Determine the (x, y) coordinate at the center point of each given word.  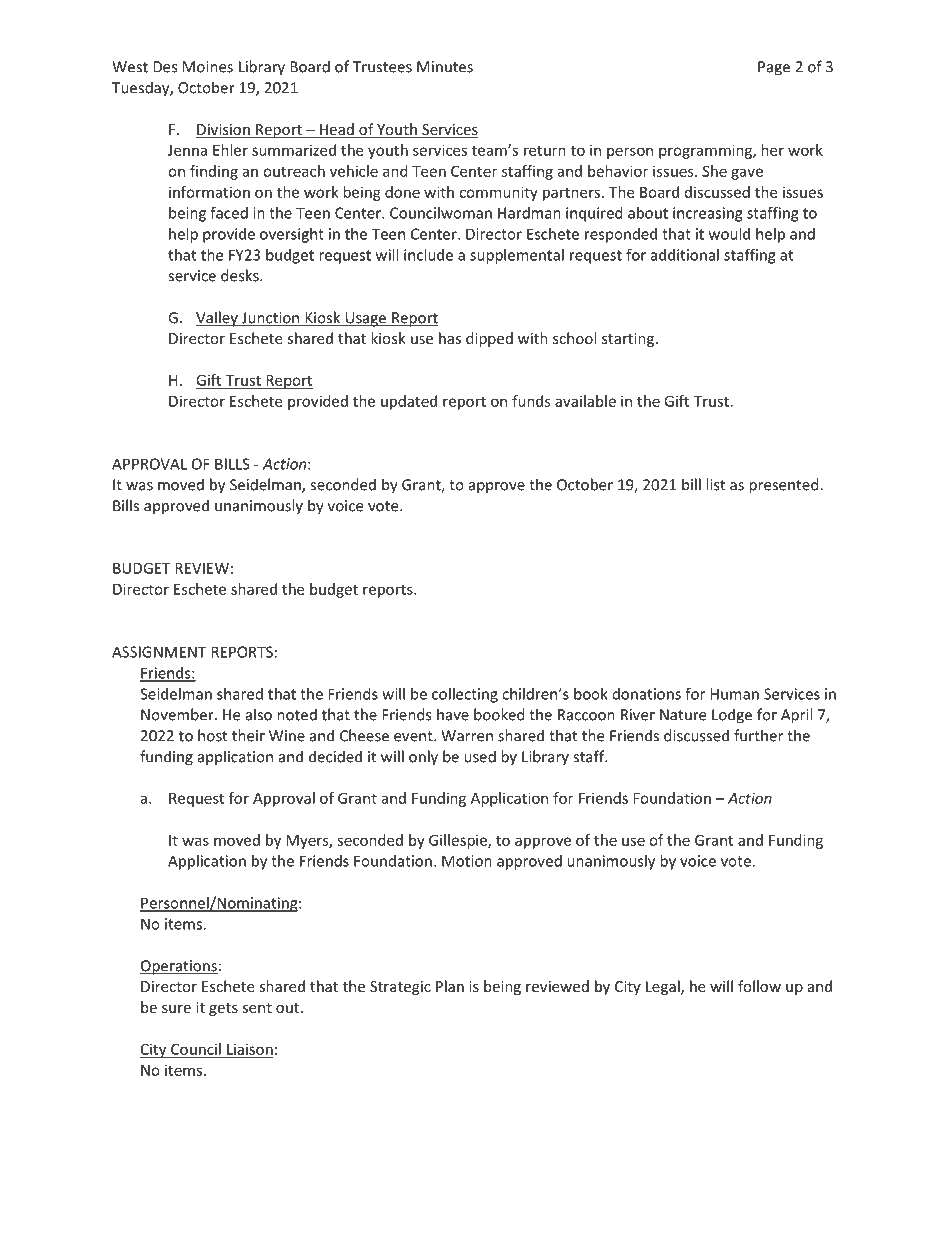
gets (223, 1009)
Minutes (445, 67)
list (715, 484)
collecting (465, 695)
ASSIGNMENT (159, 652)
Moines (208, 67)
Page (774, 68)
